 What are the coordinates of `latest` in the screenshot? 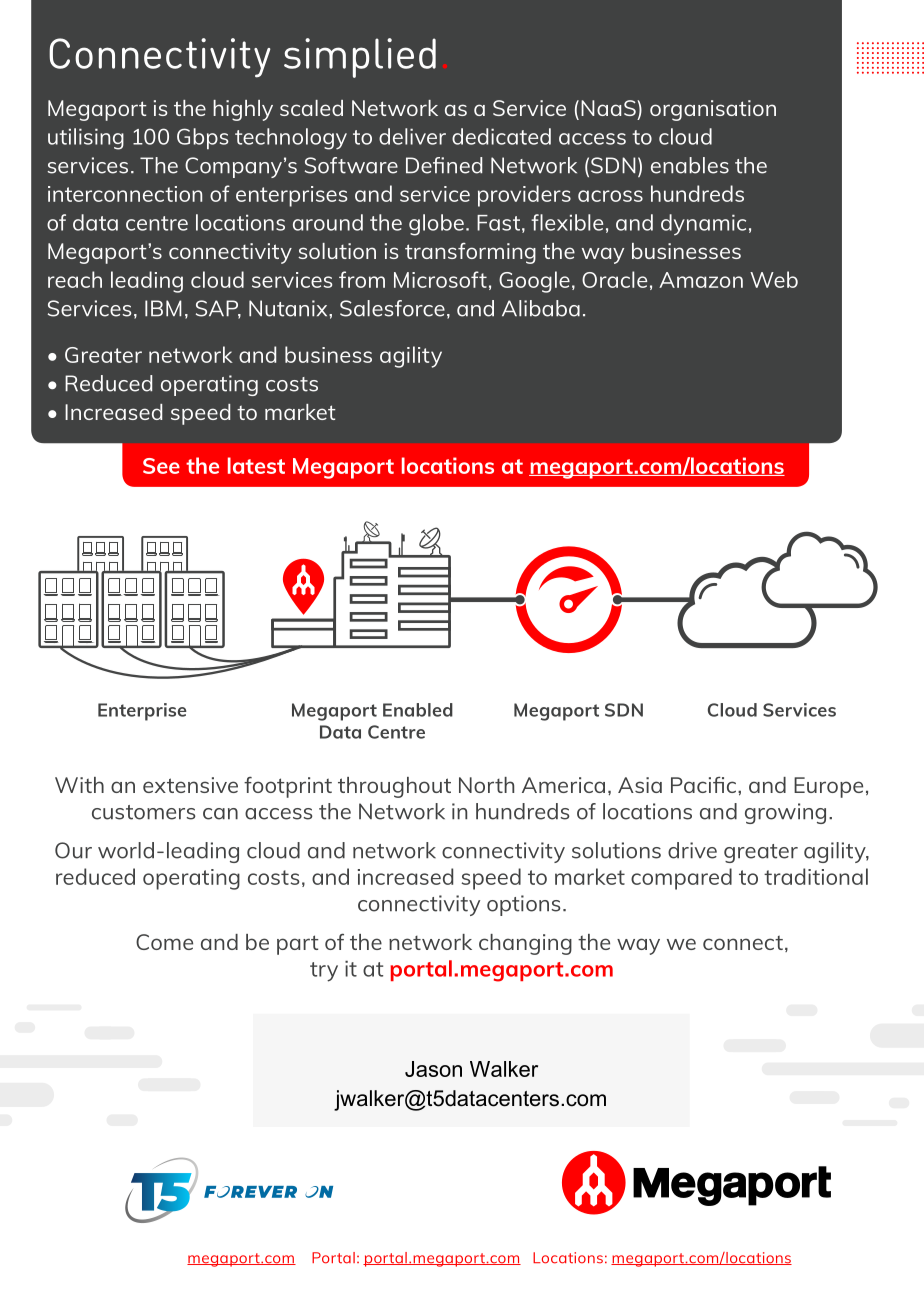 It's located at (256, 465).
